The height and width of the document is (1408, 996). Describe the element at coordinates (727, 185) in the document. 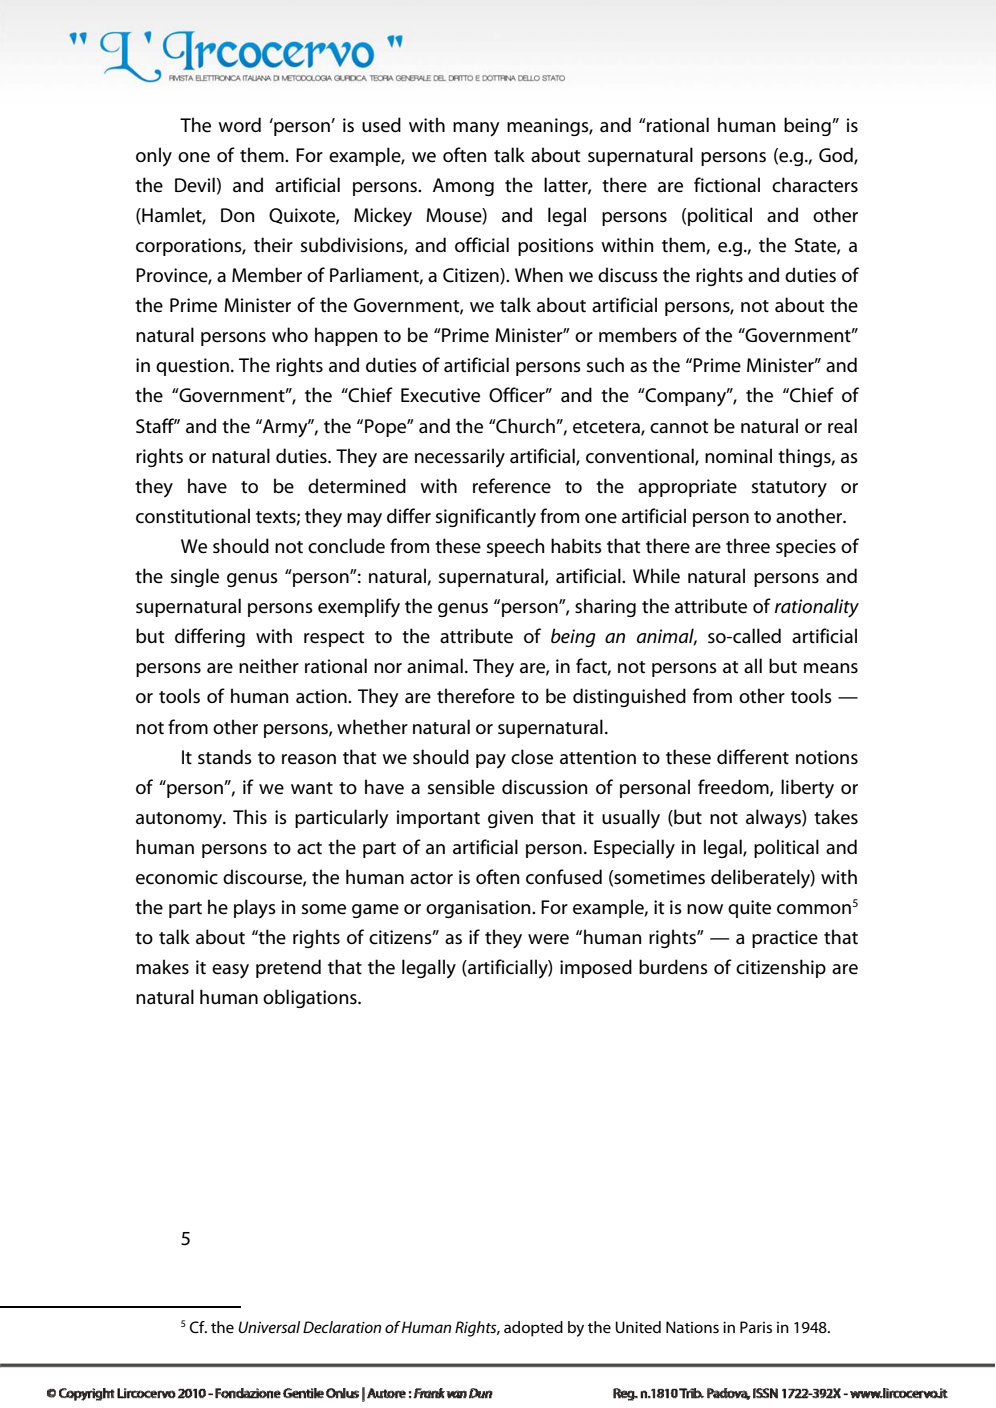

I see `fictional` at that location.
